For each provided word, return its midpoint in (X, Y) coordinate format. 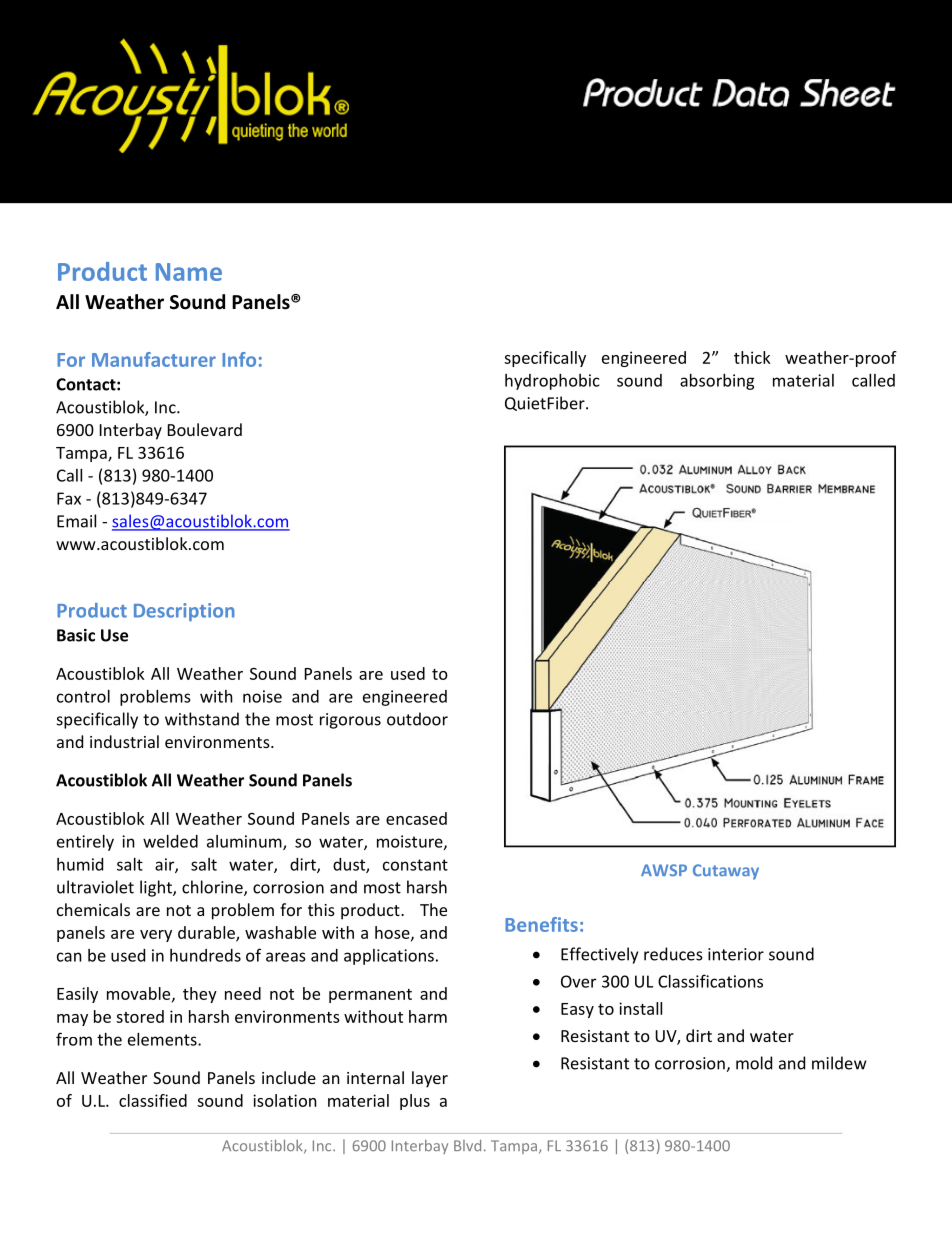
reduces (673, 954)
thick (752, 357)
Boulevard (205, 429)
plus (415, 1102)
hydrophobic (552, 382)
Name (189, 272)
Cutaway (726, 872)
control (83, 696)
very (156, 936)
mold (754, 1063)
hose (393, 933)
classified (153, 1100)
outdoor (417, 719)
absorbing (717, 382)
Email (76, 521)
